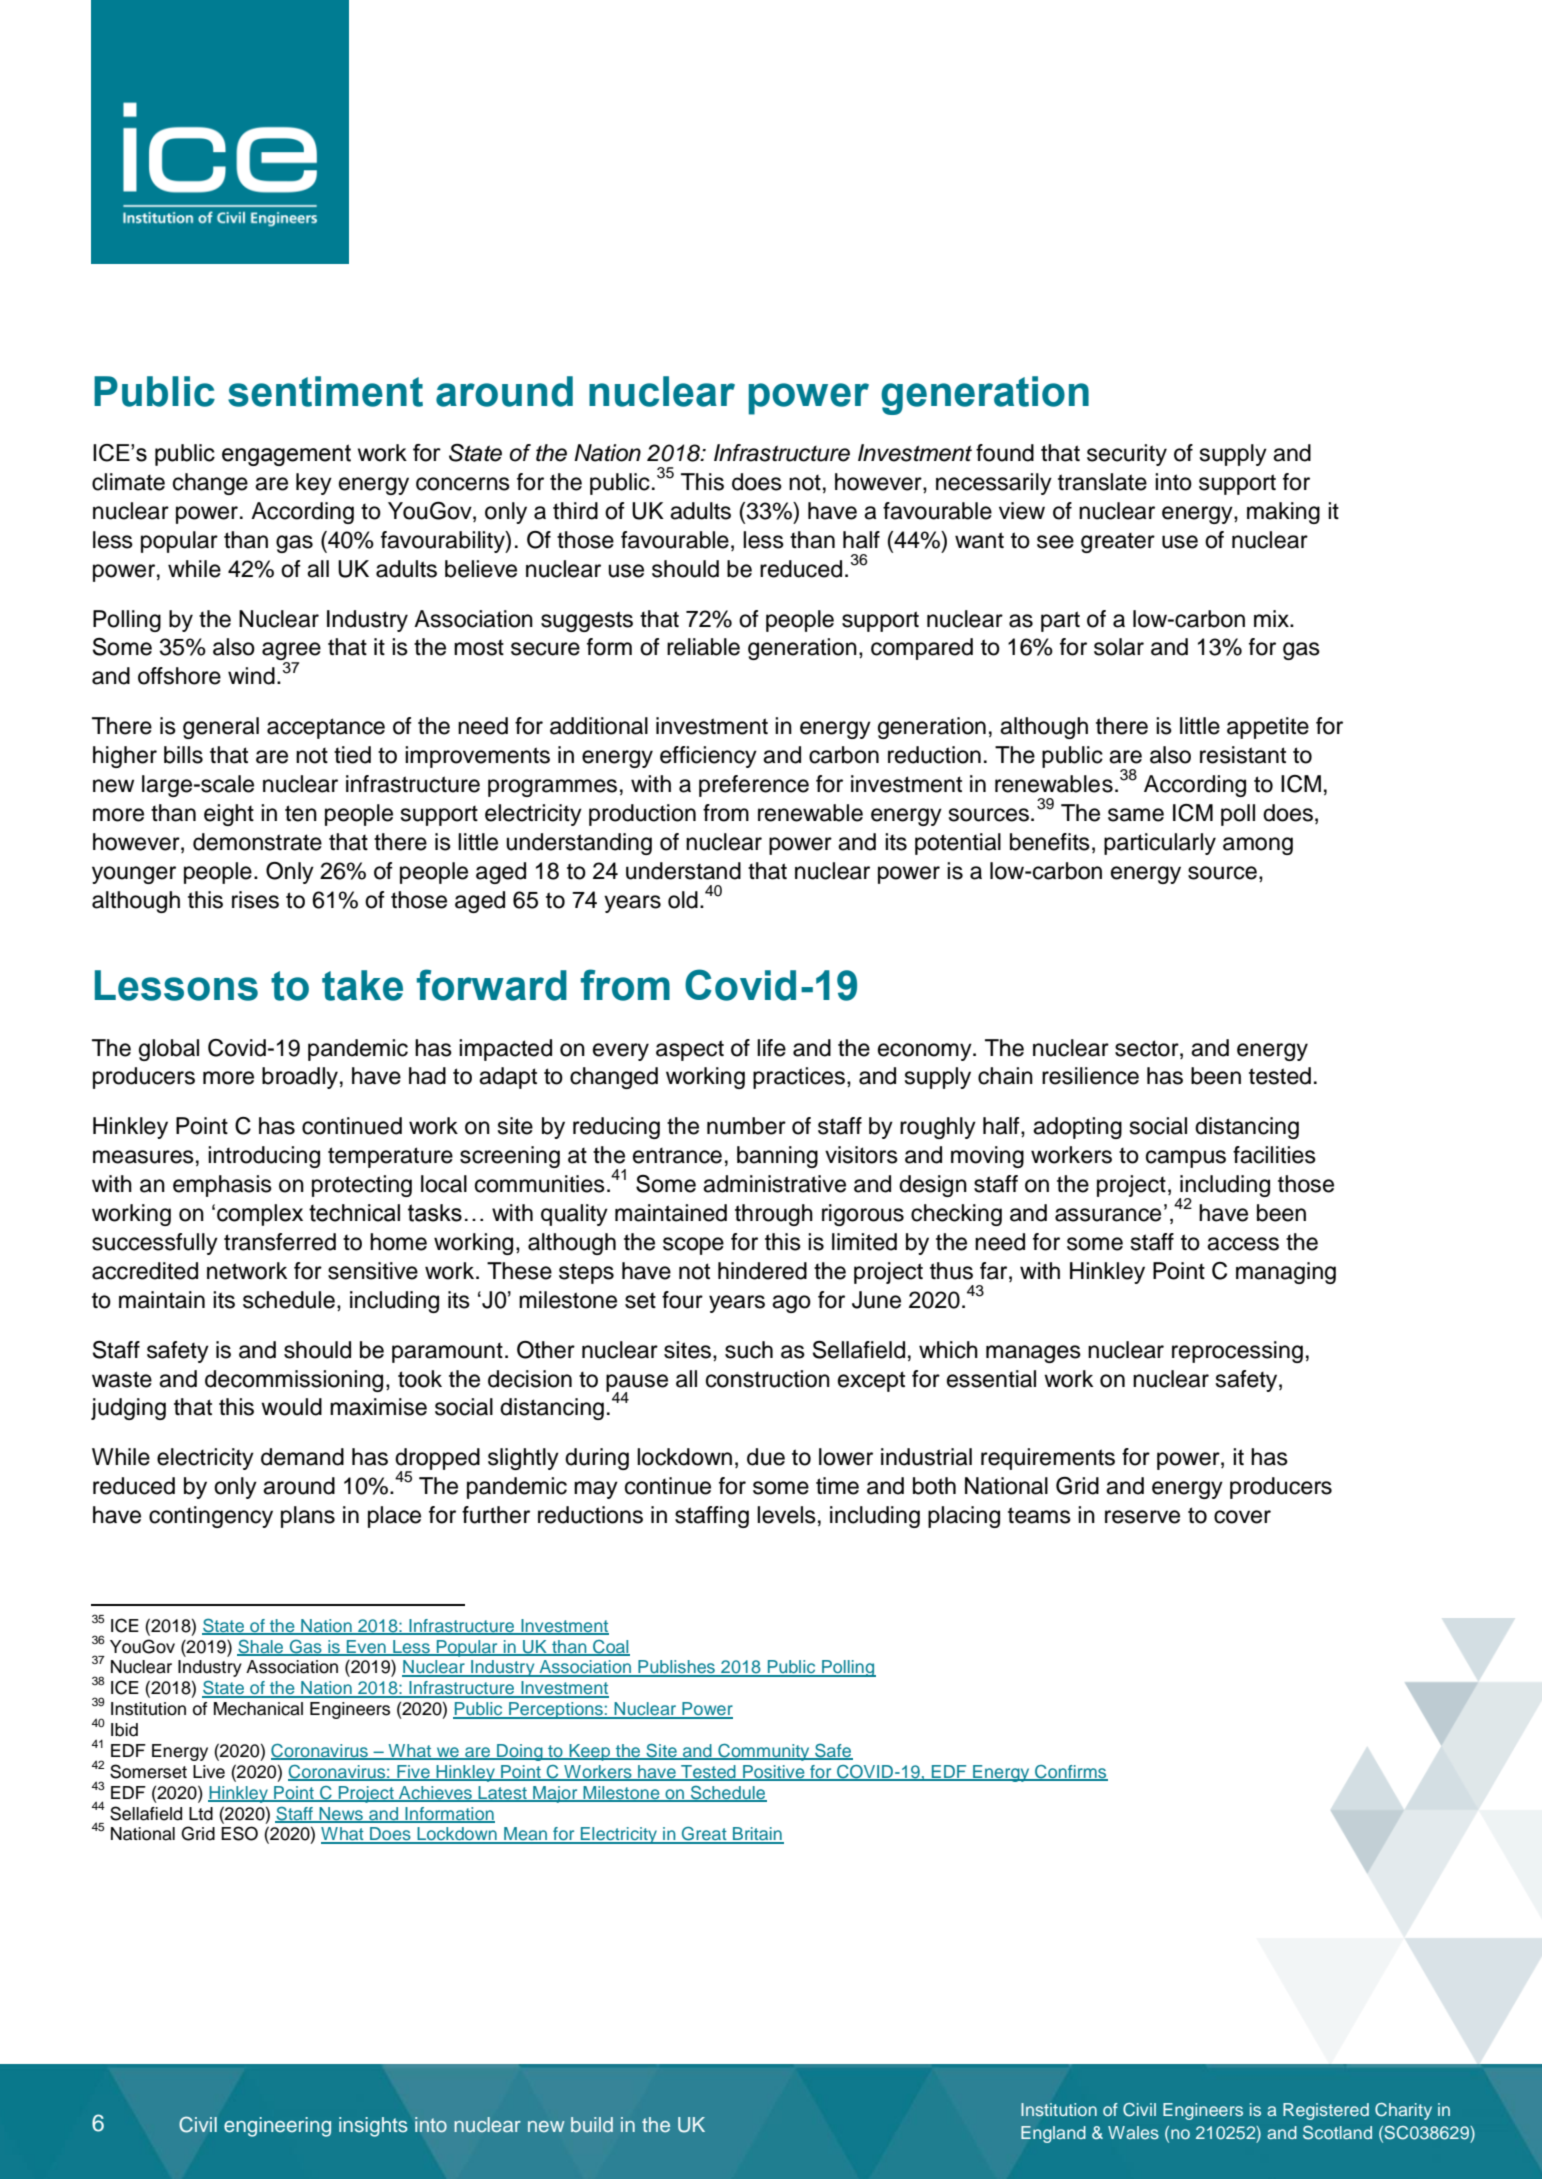  I want to click on engineering, so click(277, 2127).
